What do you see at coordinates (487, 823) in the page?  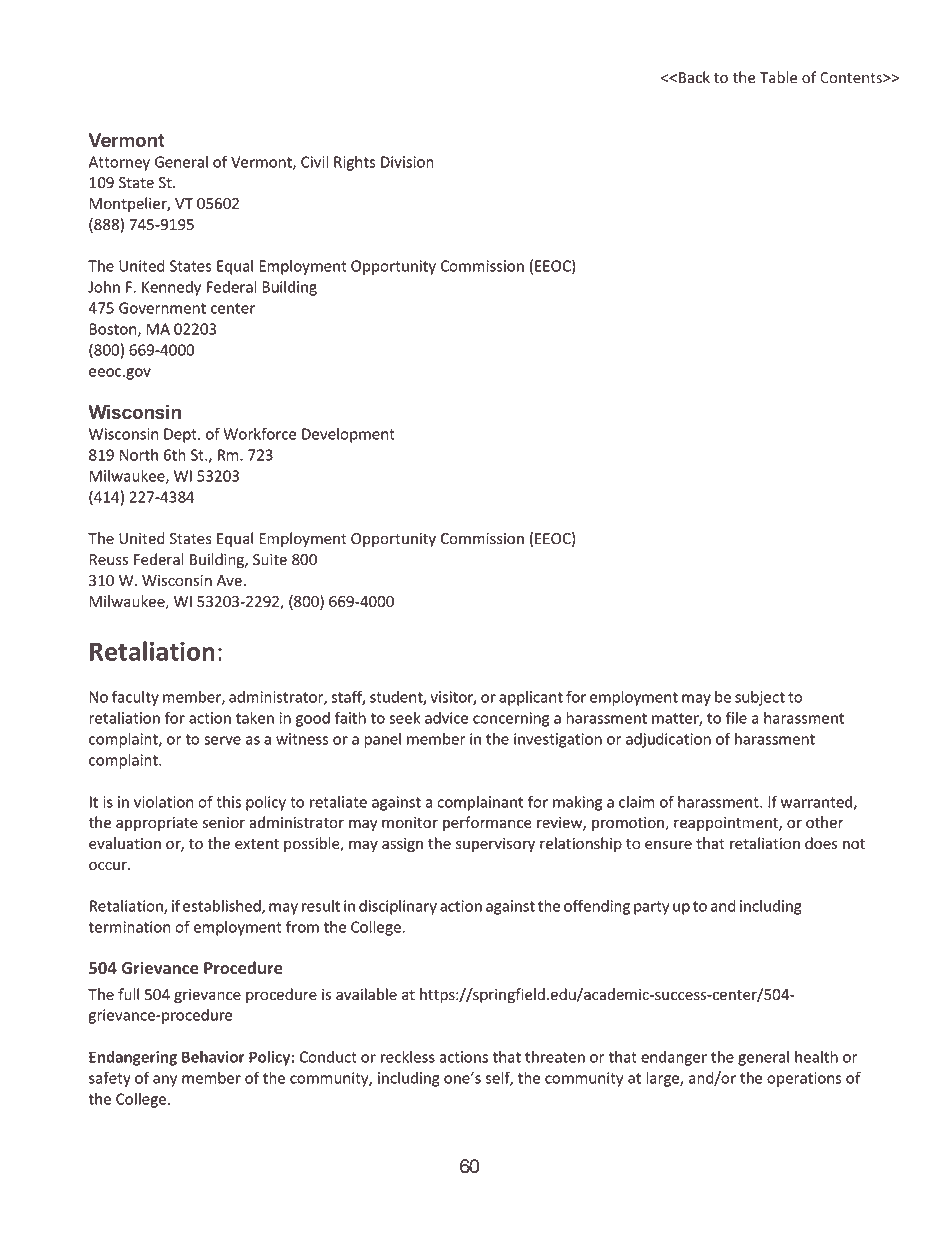 I see `performance` at bounding box center [487, 823].
